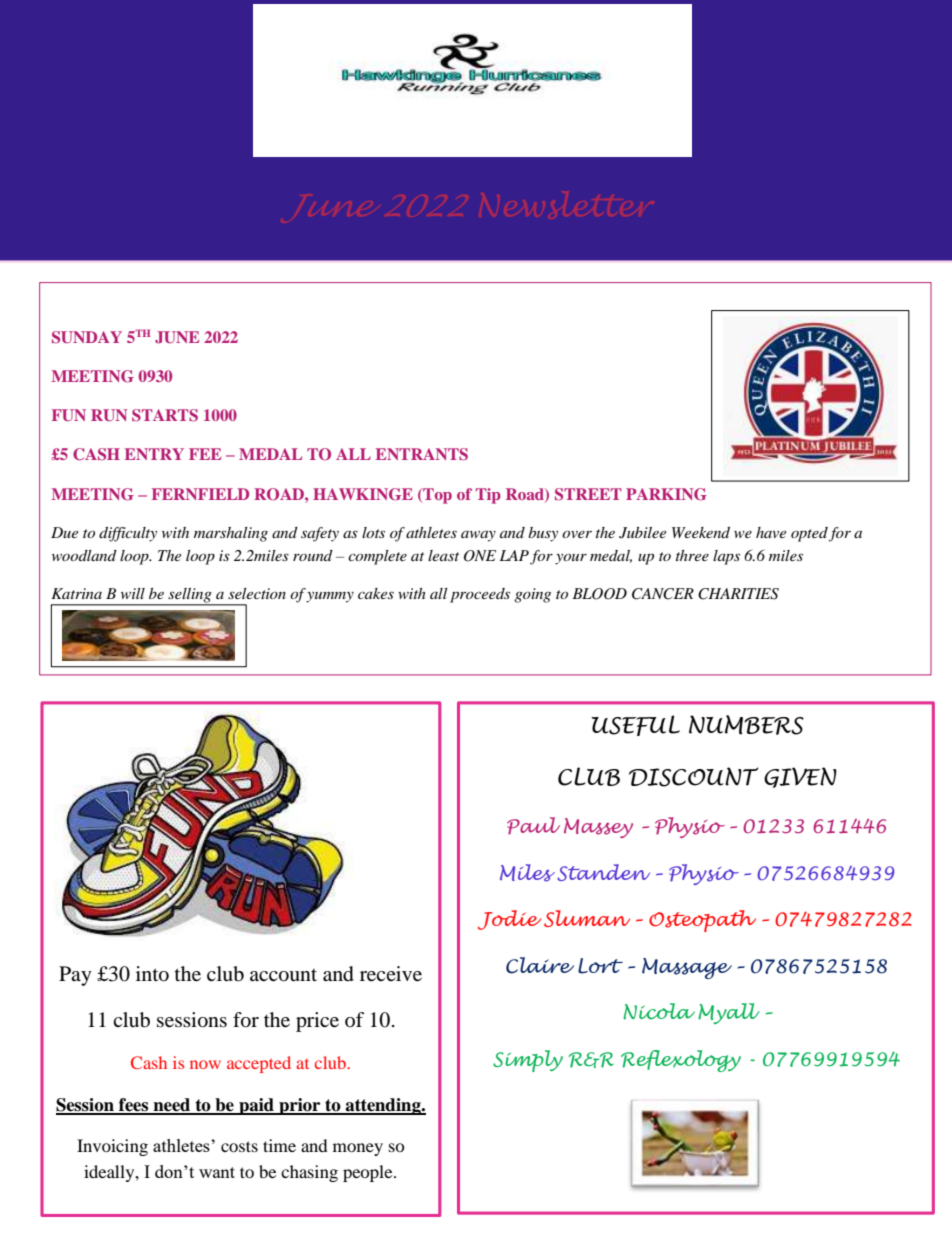 This screenshot has width=952, height=1233. I want to click on money, so click(358, 1149).
